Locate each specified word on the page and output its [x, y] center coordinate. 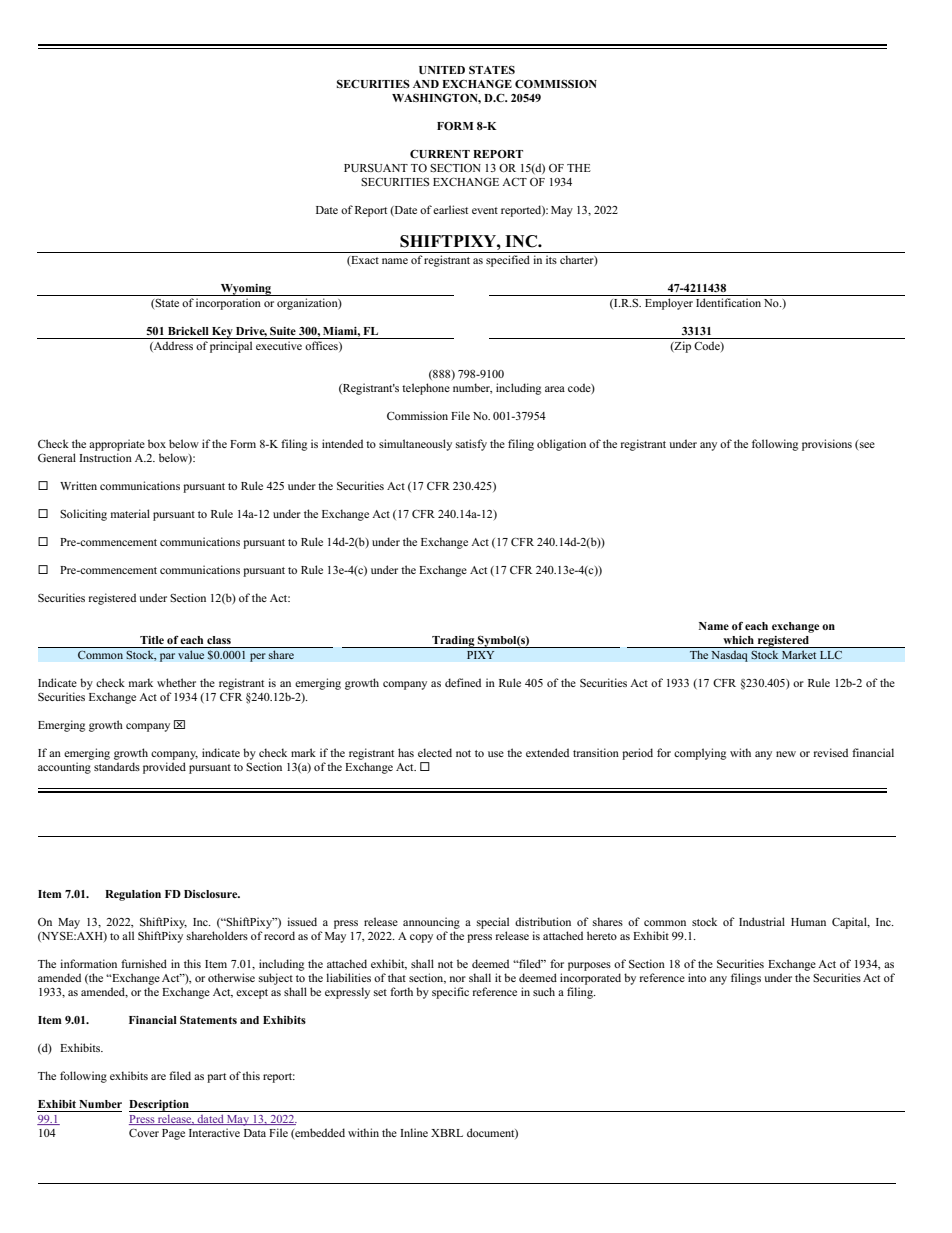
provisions [827, 445]
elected [435, 752]
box [157, 443]
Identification [728, 302]
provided [164, 768]
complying [700, 754]
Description [160, 1106]
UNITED [442, 70]
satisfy [471, 445]
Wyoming [246, 290]
